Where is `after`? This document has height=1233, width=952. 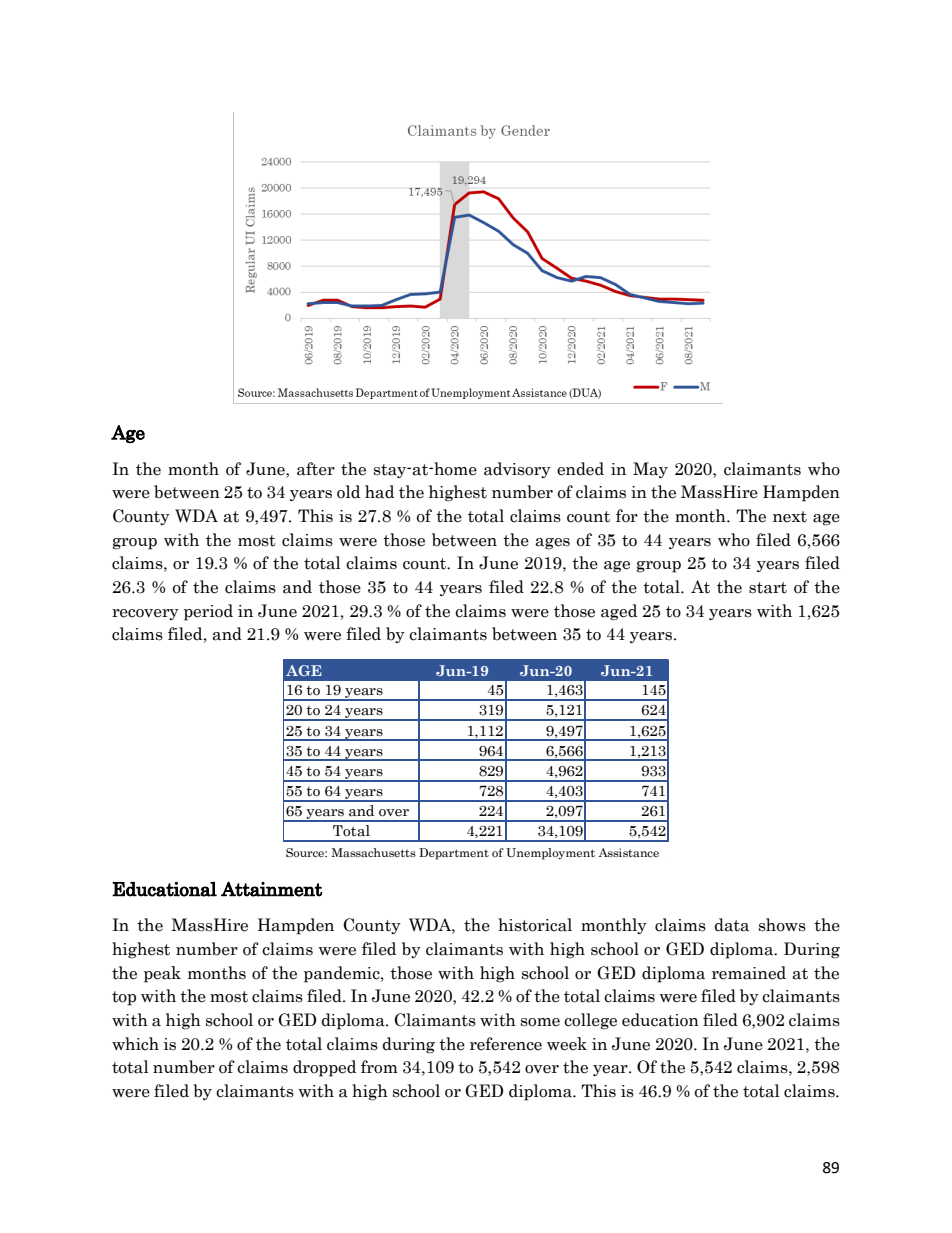
after is located at coordinates (316, 469).
